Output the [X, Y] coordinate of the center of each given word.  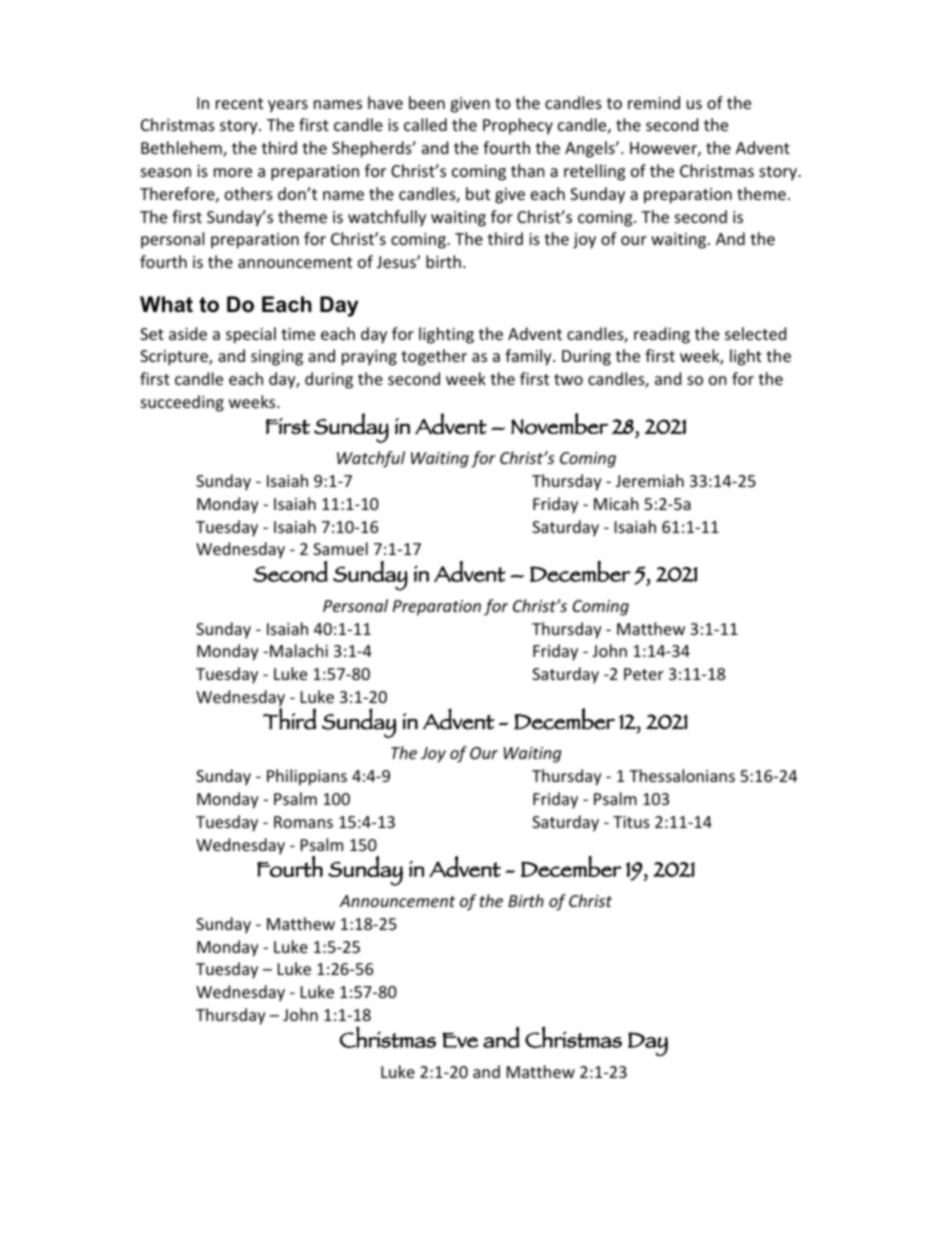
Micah [616, 503]
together [434, 357]
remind [654, 102]
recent [239, 103]
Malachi [299, 650]
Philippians [307, 777]
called [425, 124]
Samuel [340, 548]
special [251, 335]
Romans [303, 822]
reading [662, 335]
